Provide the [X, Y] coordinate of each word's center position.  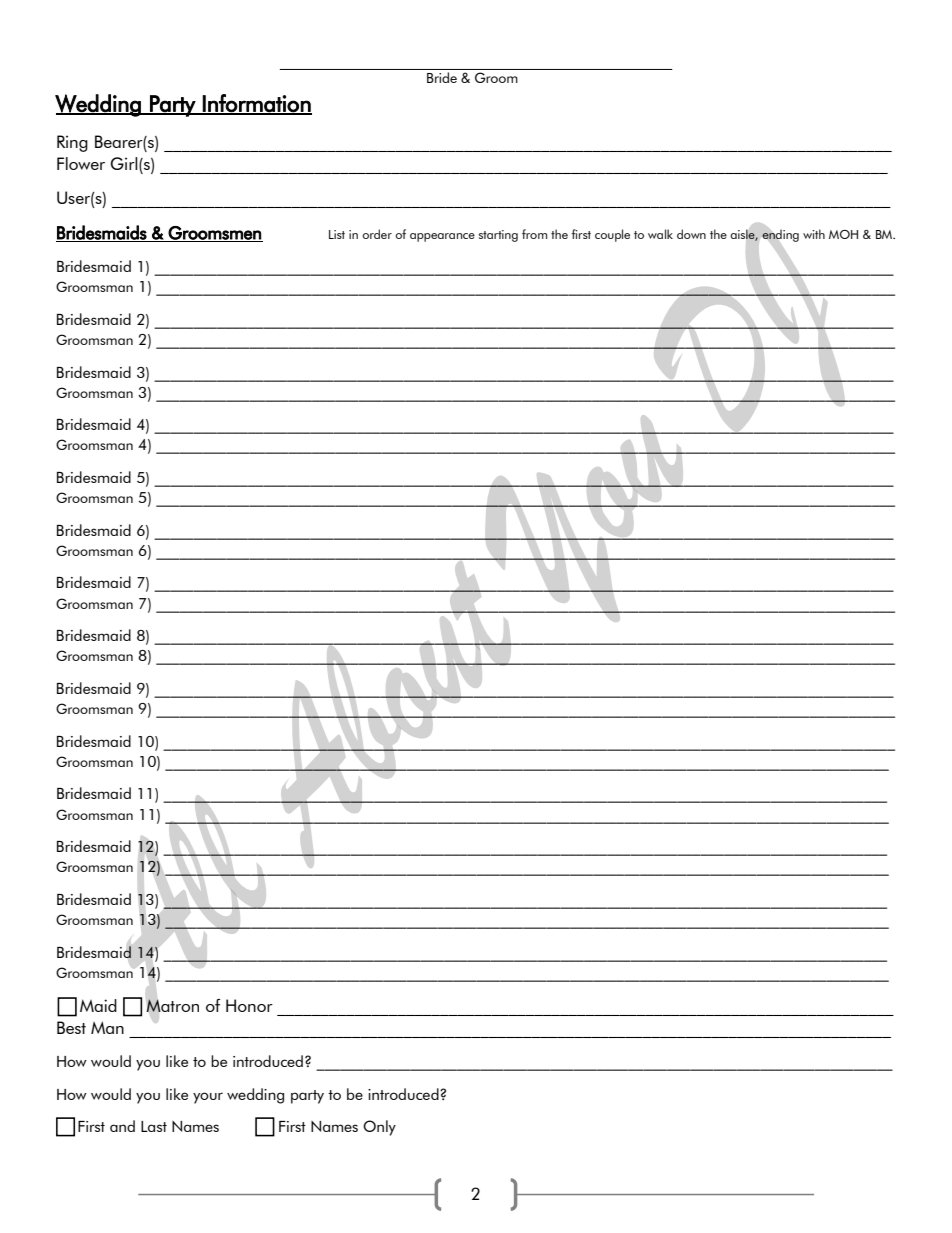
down [691, 234]
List [337, 234]
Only [379, 1128]
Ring [72, 143]
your [208, 1098]
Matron [172, 1005]
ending [780, 235]
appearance [442, 237]
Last [154, 1126]
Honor [249, 1005]
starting [498, 236]
